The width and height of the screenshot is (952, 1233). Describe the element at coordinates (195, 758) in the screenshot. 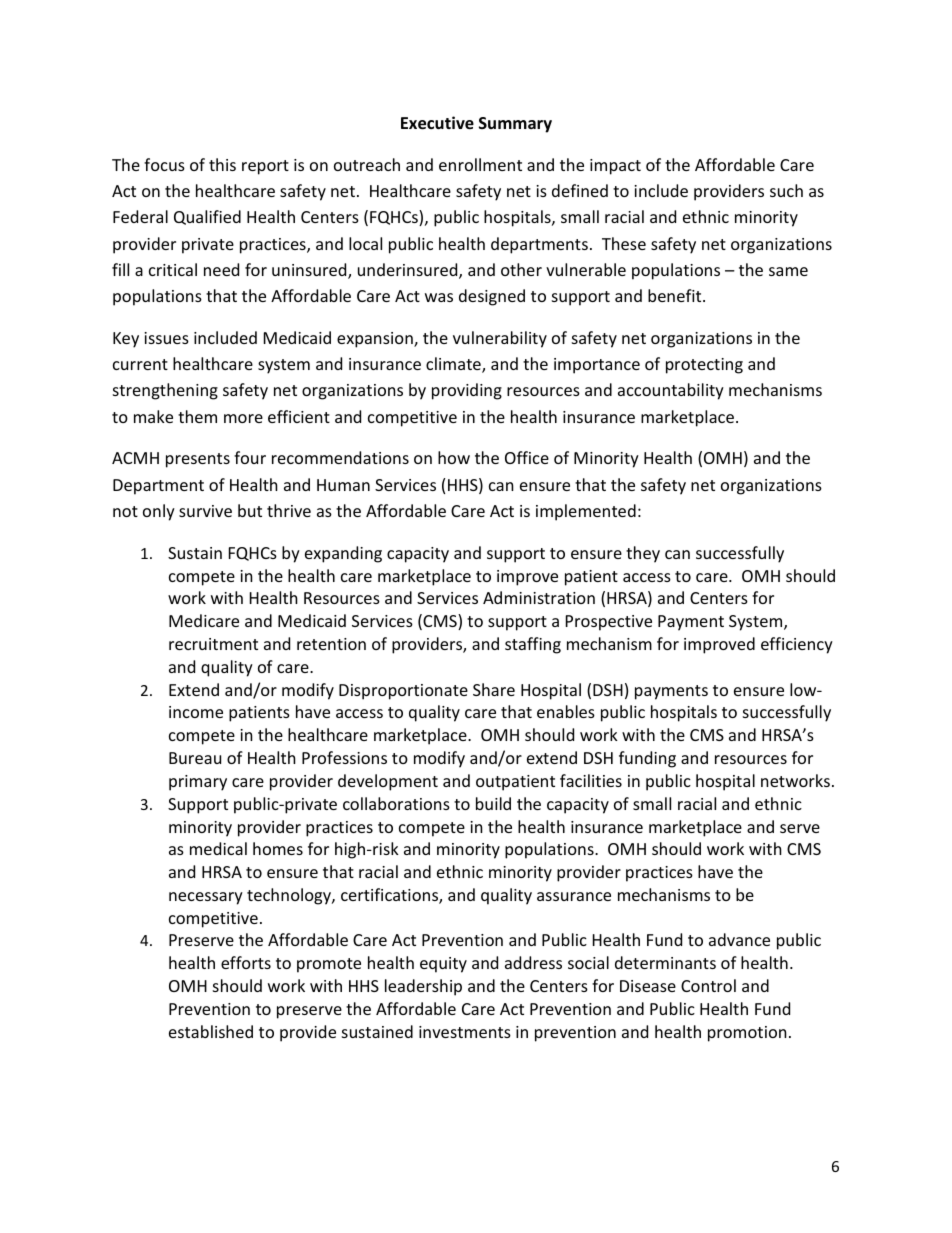

I see `Bureau` at that location.
